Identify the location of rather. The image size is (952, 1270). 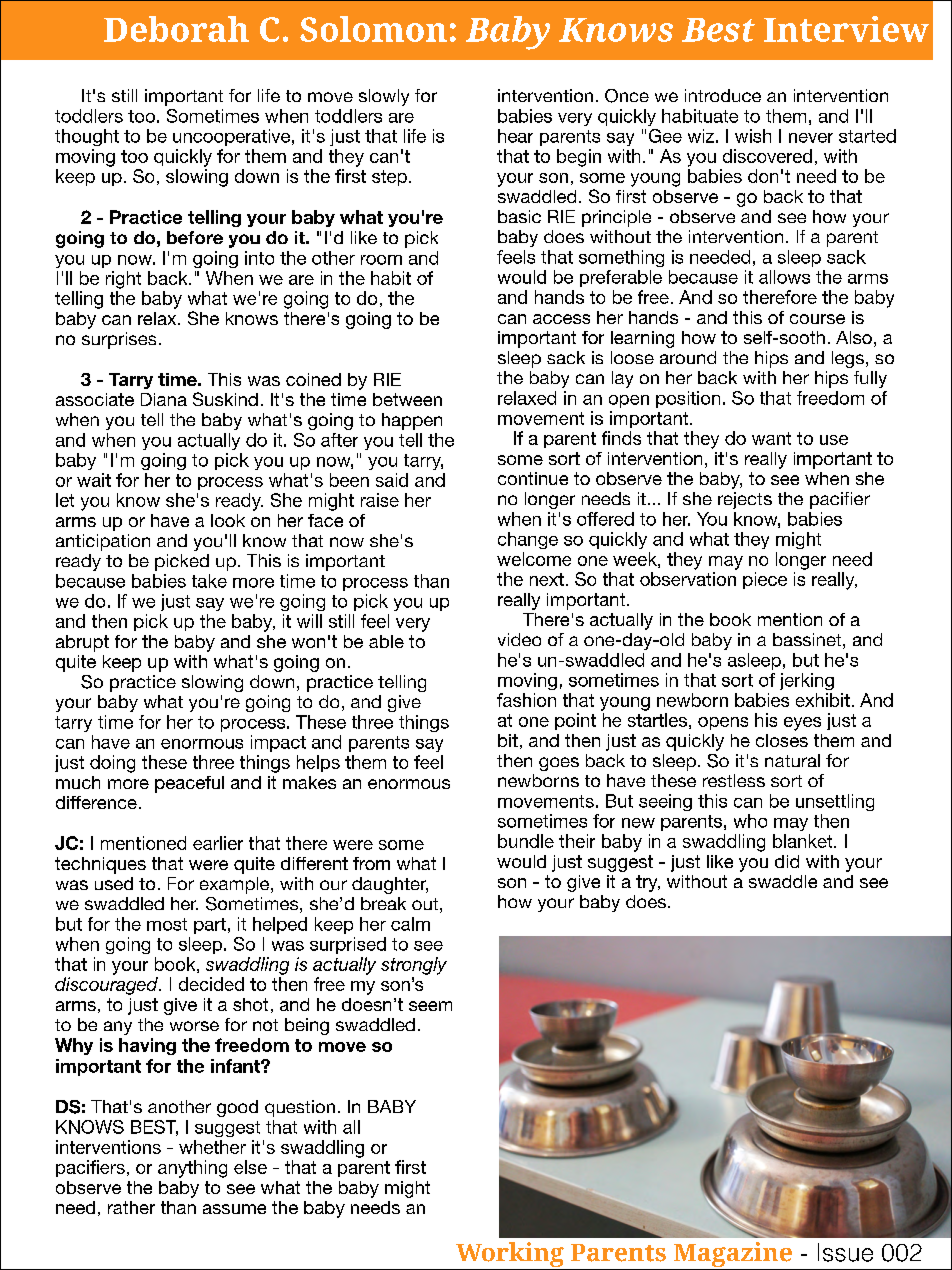
(131, 1207).
